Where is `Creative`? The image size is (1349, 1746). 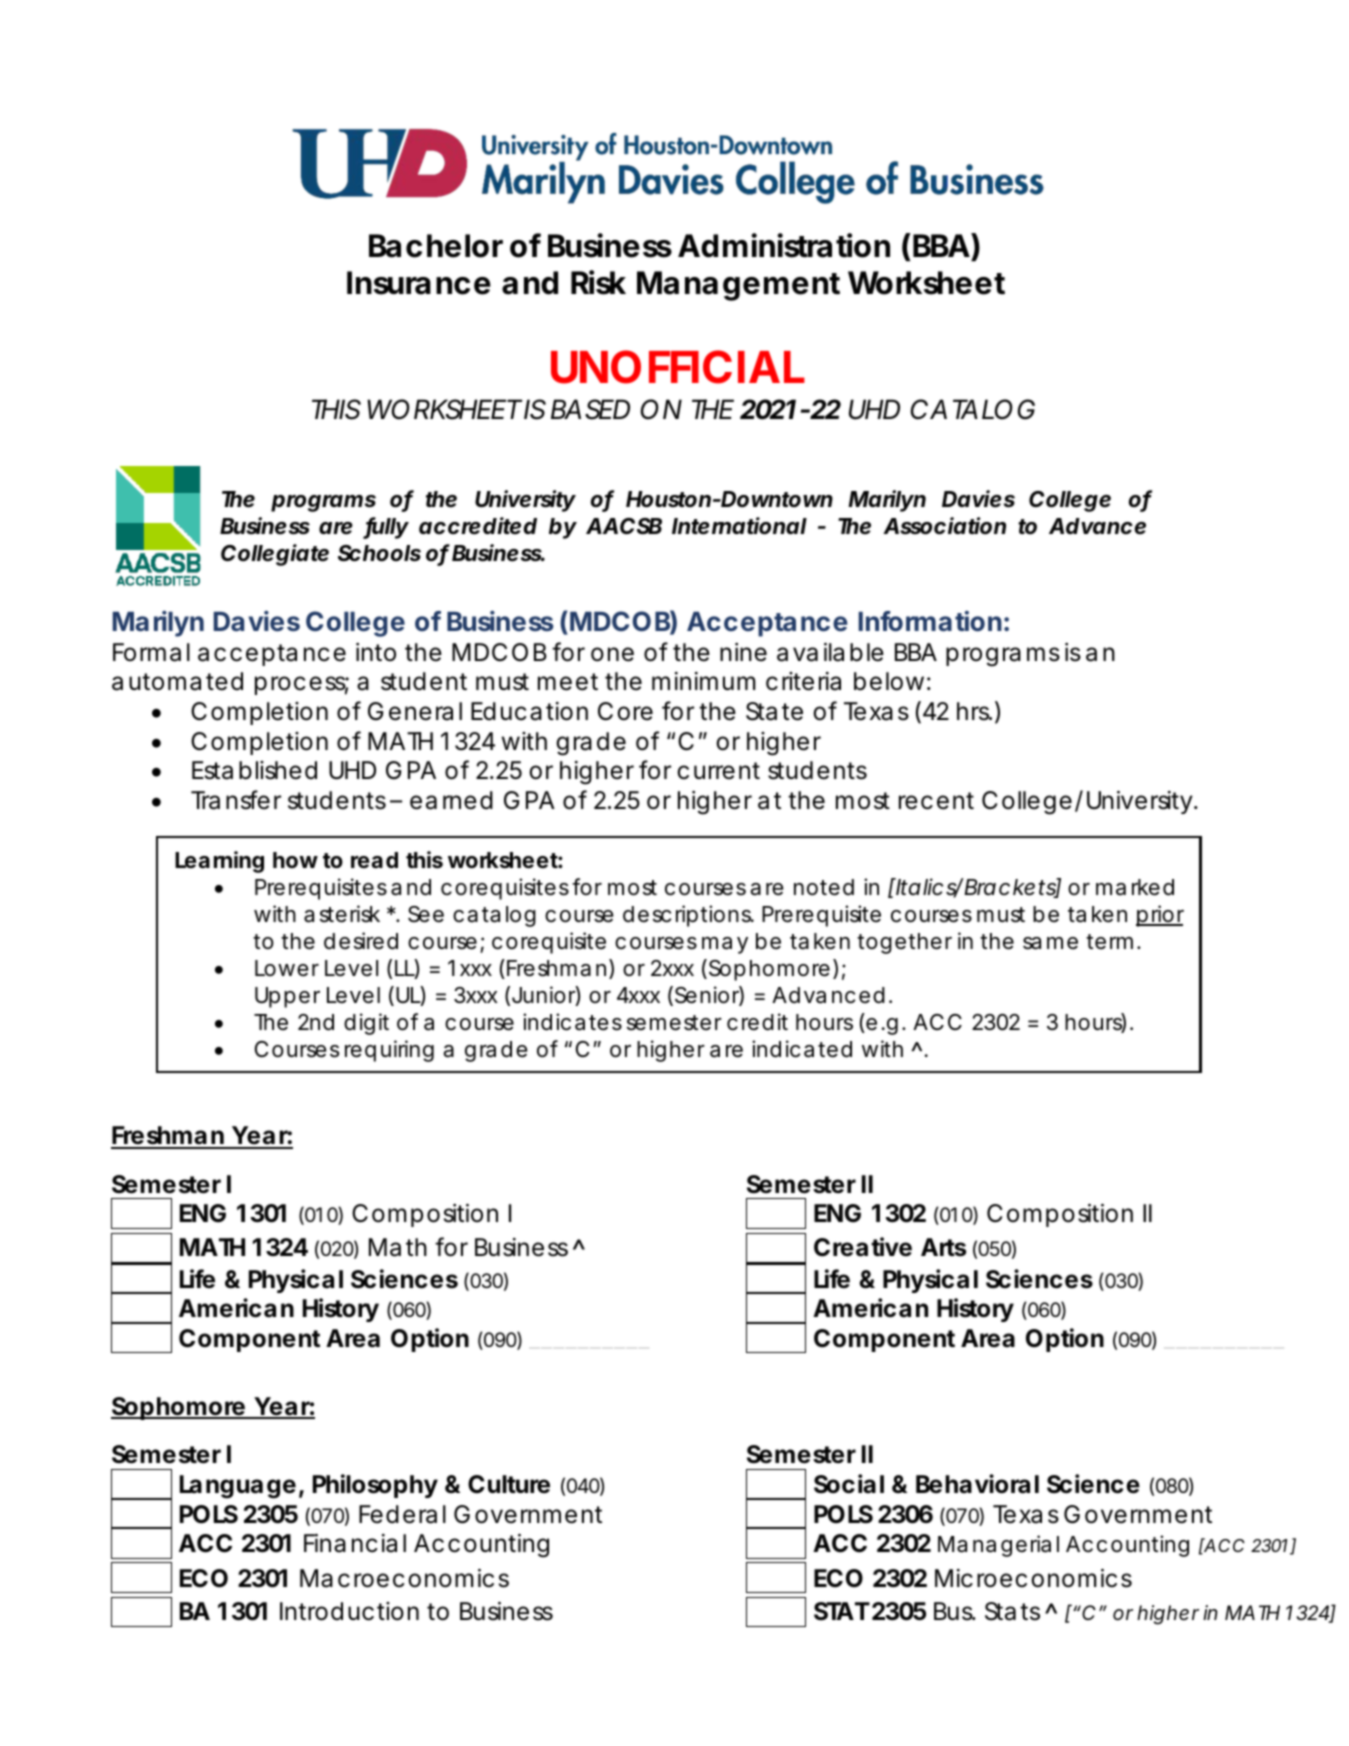 Creative is located at coordinates (863, 1247).
